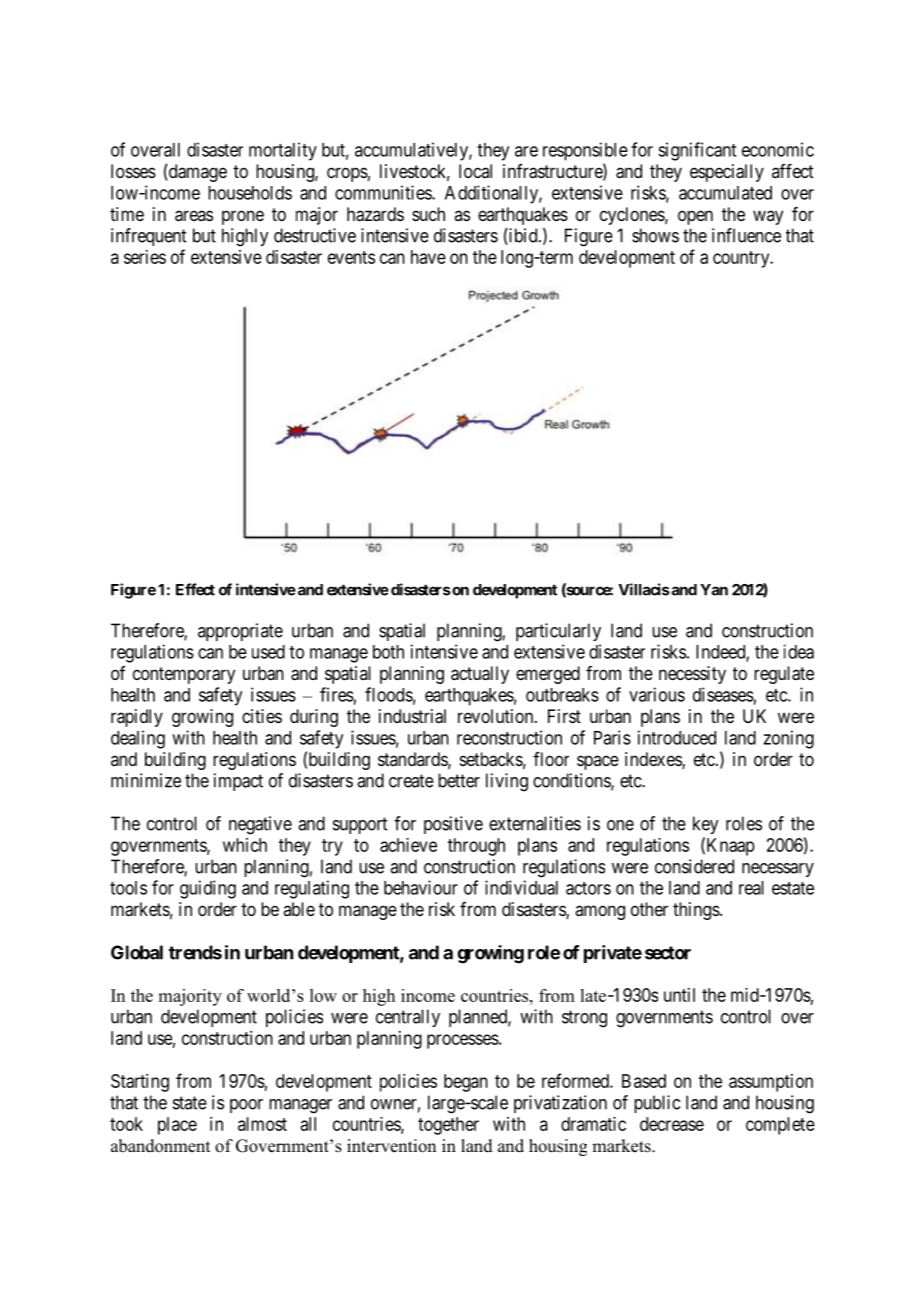 This screenshot has width=924, height=1309. What do you see at coordinates (672, 1124) in the screenshot?
I see `decrease` at bounding box center [672, 1124].
